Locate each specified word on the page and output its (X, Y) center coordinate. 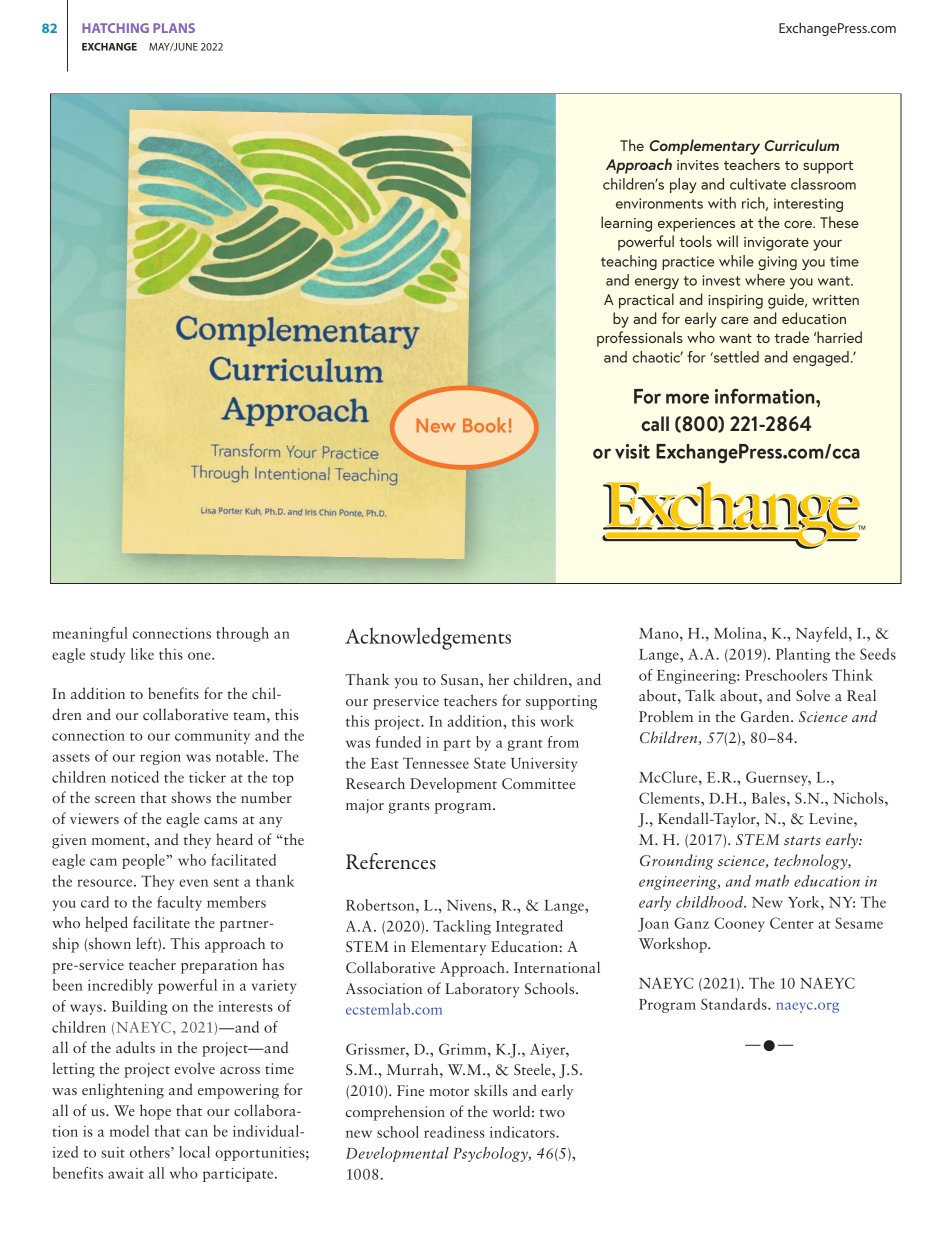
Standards (735, 1004)
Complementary (704, 147)
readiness (454, 1132)
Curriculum (801, 145)
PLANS (174, 28)
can (196, 1133)
